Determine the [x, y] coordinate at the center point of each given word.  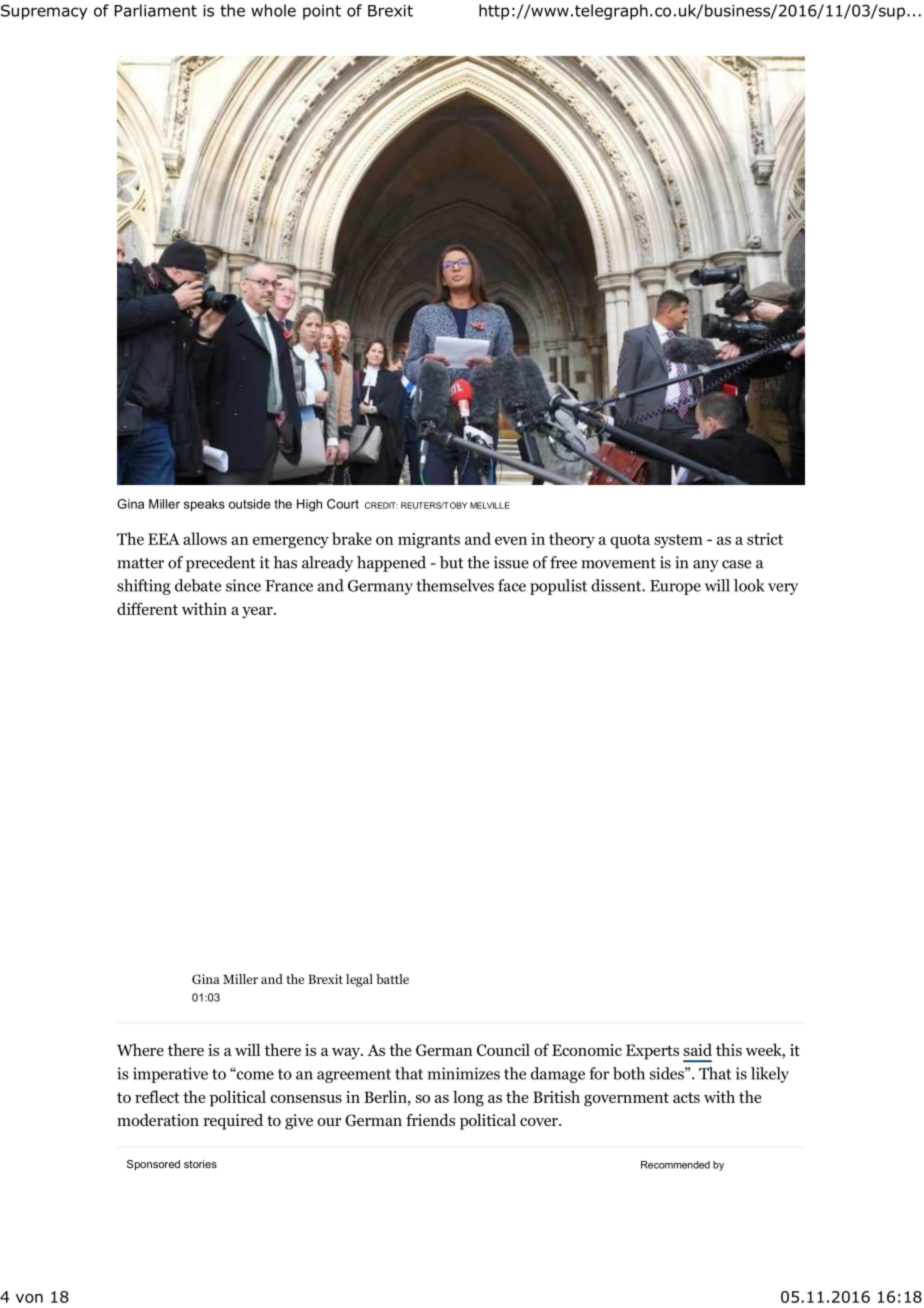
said [697, 1049]
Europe [675, 587]
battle [392, 979]
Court [343, 504]
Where [140, 1049]
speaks [204, 505]
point [322, 12]
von [29, 1298]
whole [273, 10]
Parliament [156, 10]
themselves [455, 585]
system [678, 541]
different [147, 608]
